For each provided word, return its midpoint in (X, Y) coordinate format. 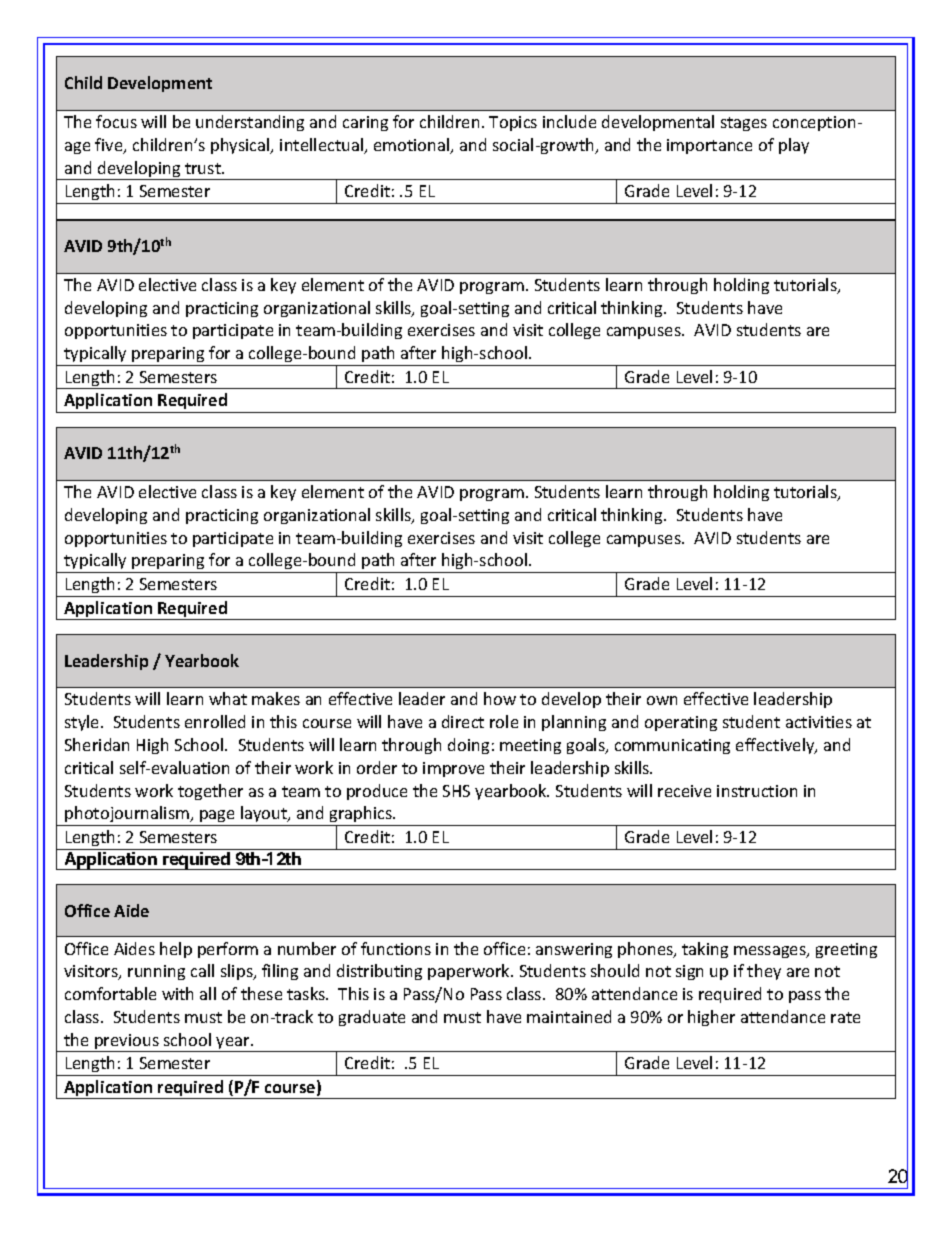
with (177, 993)
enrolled (215, 721)
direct (463, 721)
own (662, 700)
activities (819, 722)
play (794, 146)
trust (204, 168)
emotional (413, 146)
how (500, 698)
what (228, 698)
